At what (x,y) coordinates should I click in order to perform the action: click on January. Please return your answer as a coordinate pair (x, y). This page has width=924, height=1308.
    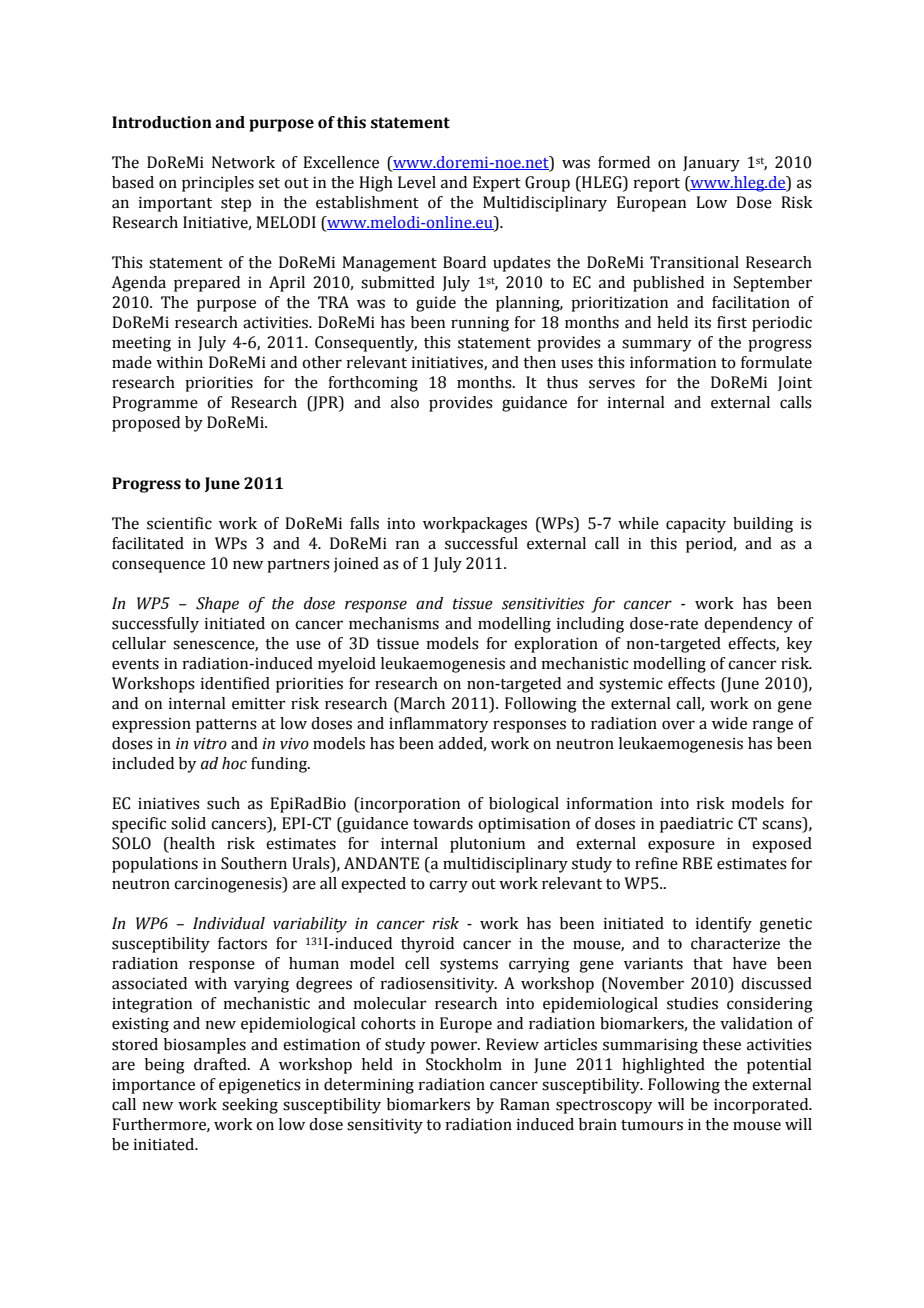
    Looking at the image, I should click on (711, 164).
